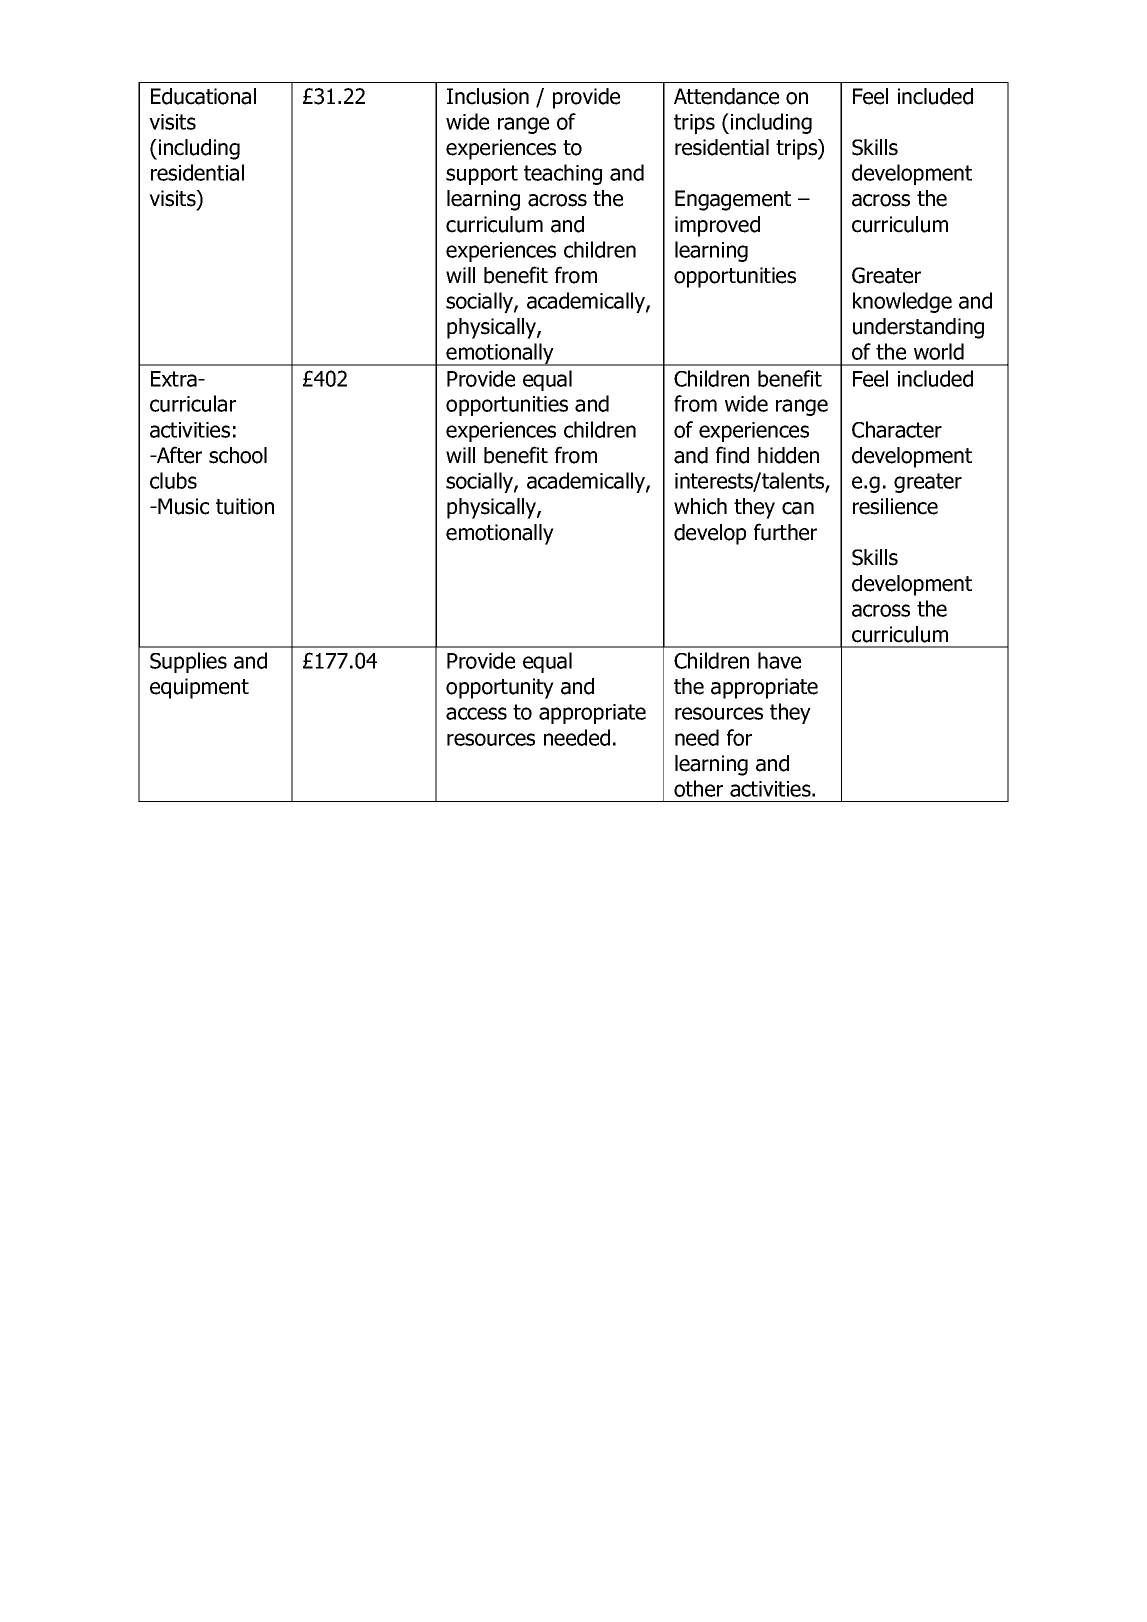 The image size is (1147, 1622). Describe the element at coordinates (717, 226) in the page. I see `improved` at that location.
